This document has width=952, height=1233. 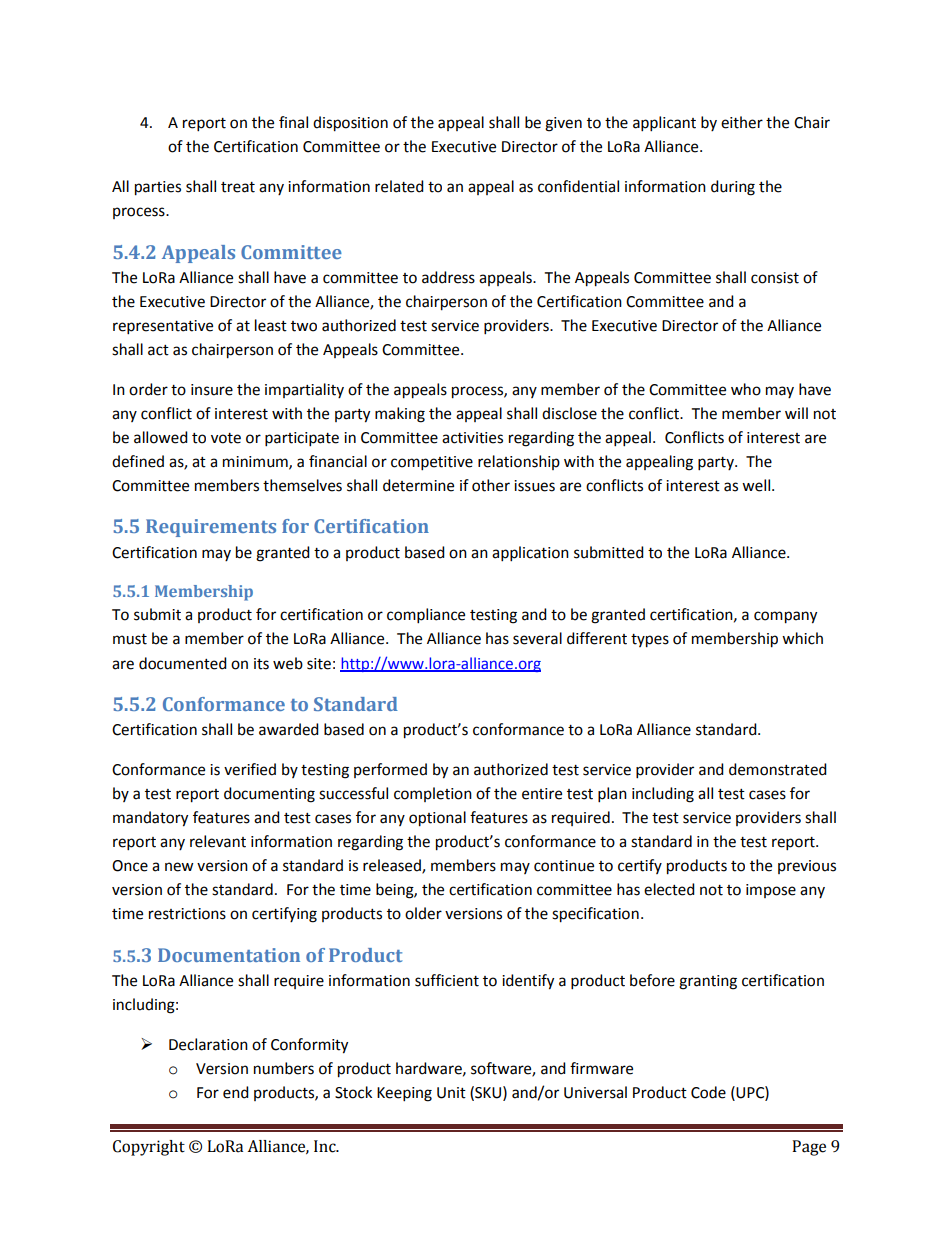 I want to click on end, so click(x=236, y=1092).
